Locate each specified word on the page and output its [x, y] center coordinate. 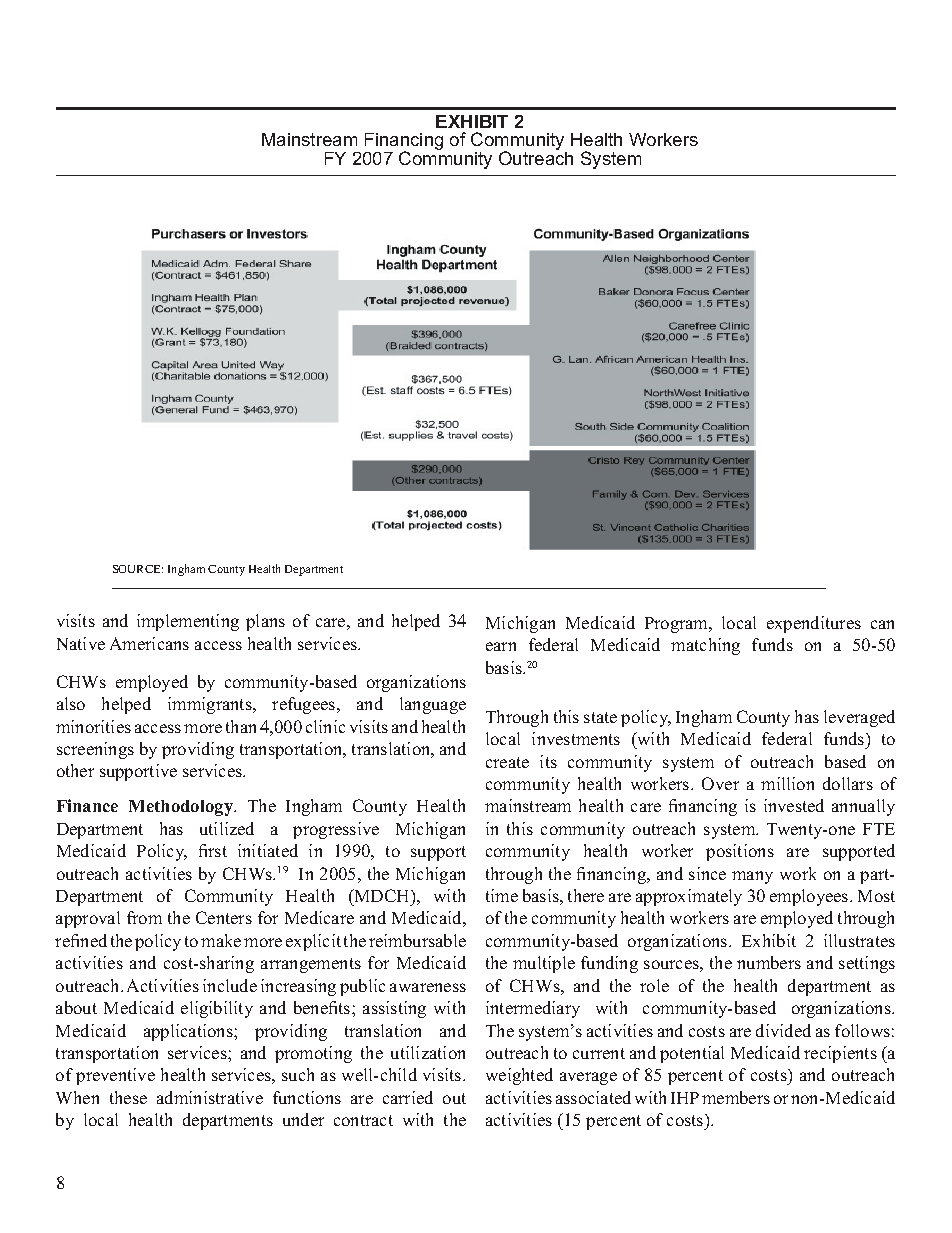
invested [794, 805]
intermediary [533, 1009]
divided [783, 1030]
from [144, 917]
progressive [336, 830]
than [241, 726]
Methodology [182, 808]
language [433, 705]
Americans [149, 643]
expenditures [814, 624]
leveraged [859, 718]
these [128, 1097]
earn [501, 646]
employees [810, 897]
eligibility [217, 1009]
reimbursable [417, 940]
